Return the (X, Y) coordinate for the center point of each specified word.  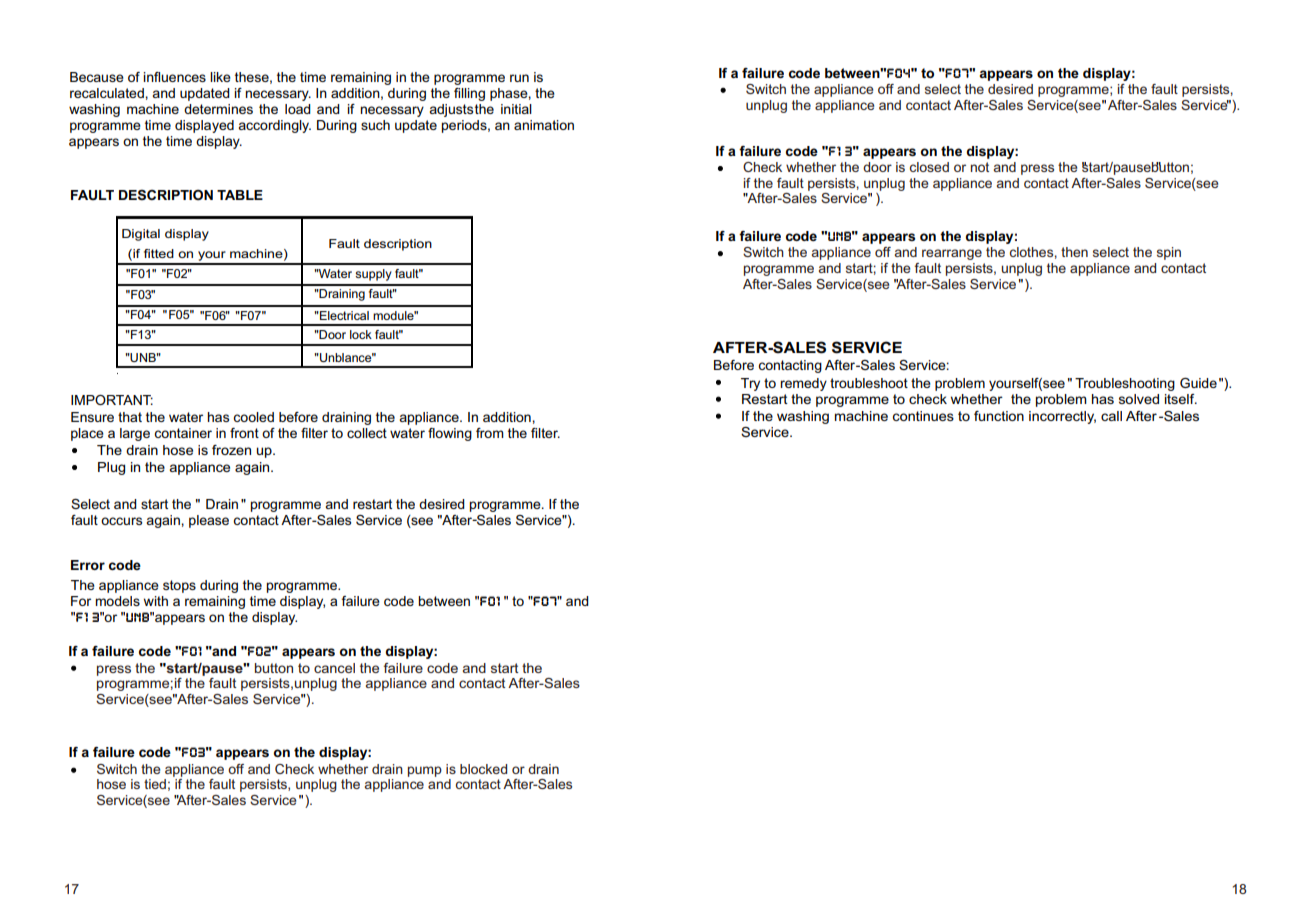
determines (218, 109)
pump (425, 771)
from (490, 433)
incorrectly (1062, 417)
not (980, 167)
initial (516, 109)
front (244, 433)
